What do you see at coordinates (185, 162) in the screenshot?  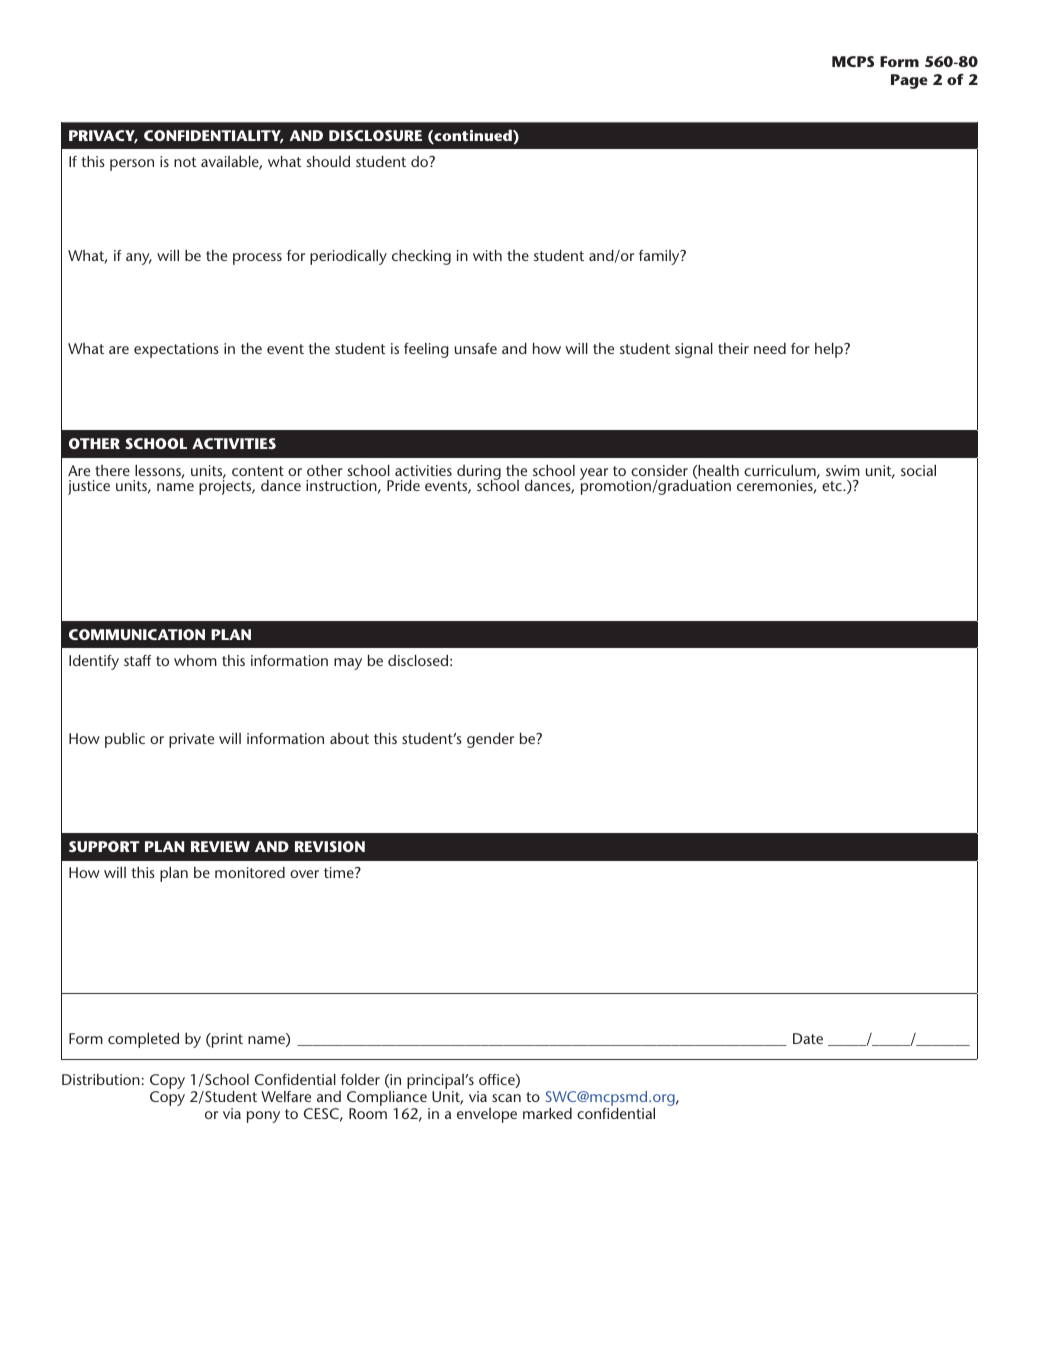 I see `not` at bounding box center [185, 162].
